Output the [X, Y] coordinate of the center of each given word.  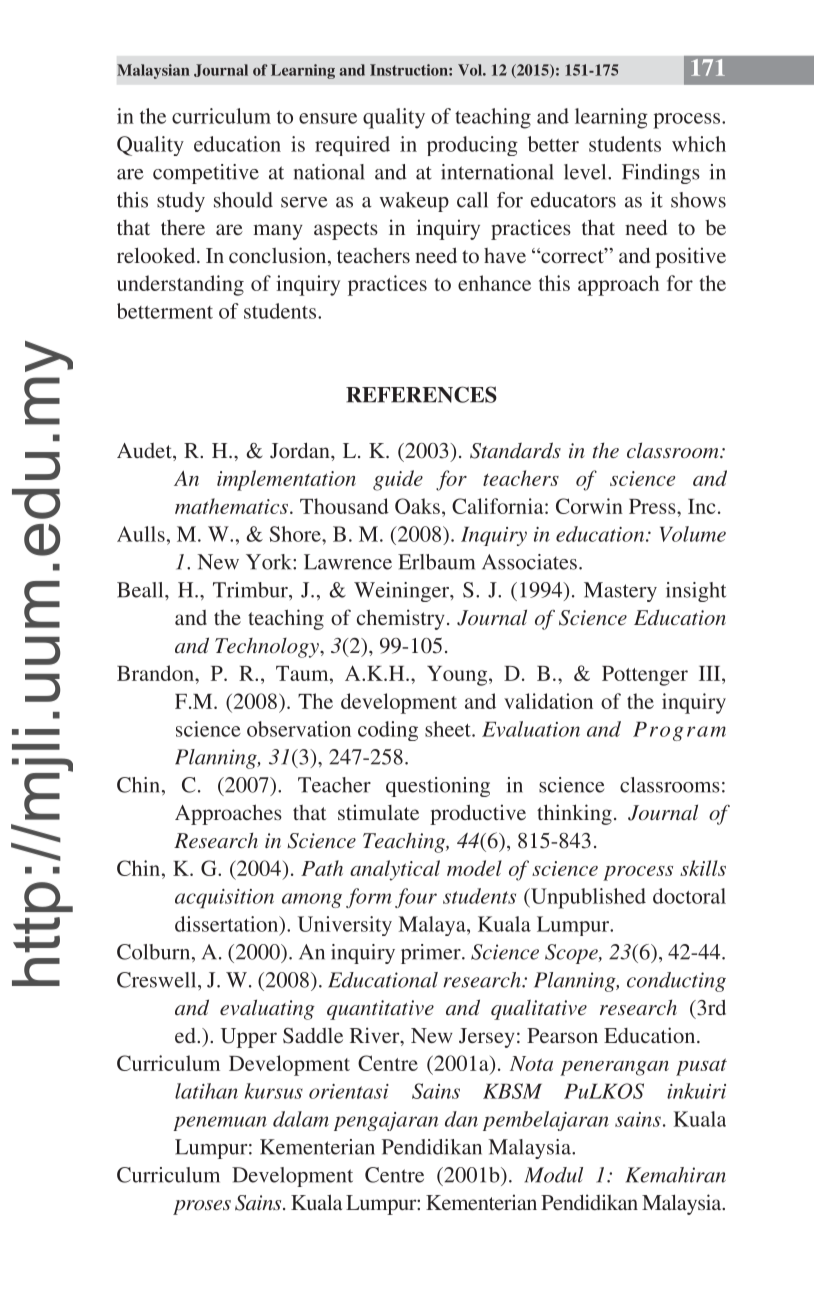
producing [472, 146]
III [711, 673]
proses [202, 1207]
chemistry [401, 619]
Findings [661, 174]
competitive [206, 174]
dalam [301, 1119]
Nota [531, 1063]
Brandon [156, 673]
